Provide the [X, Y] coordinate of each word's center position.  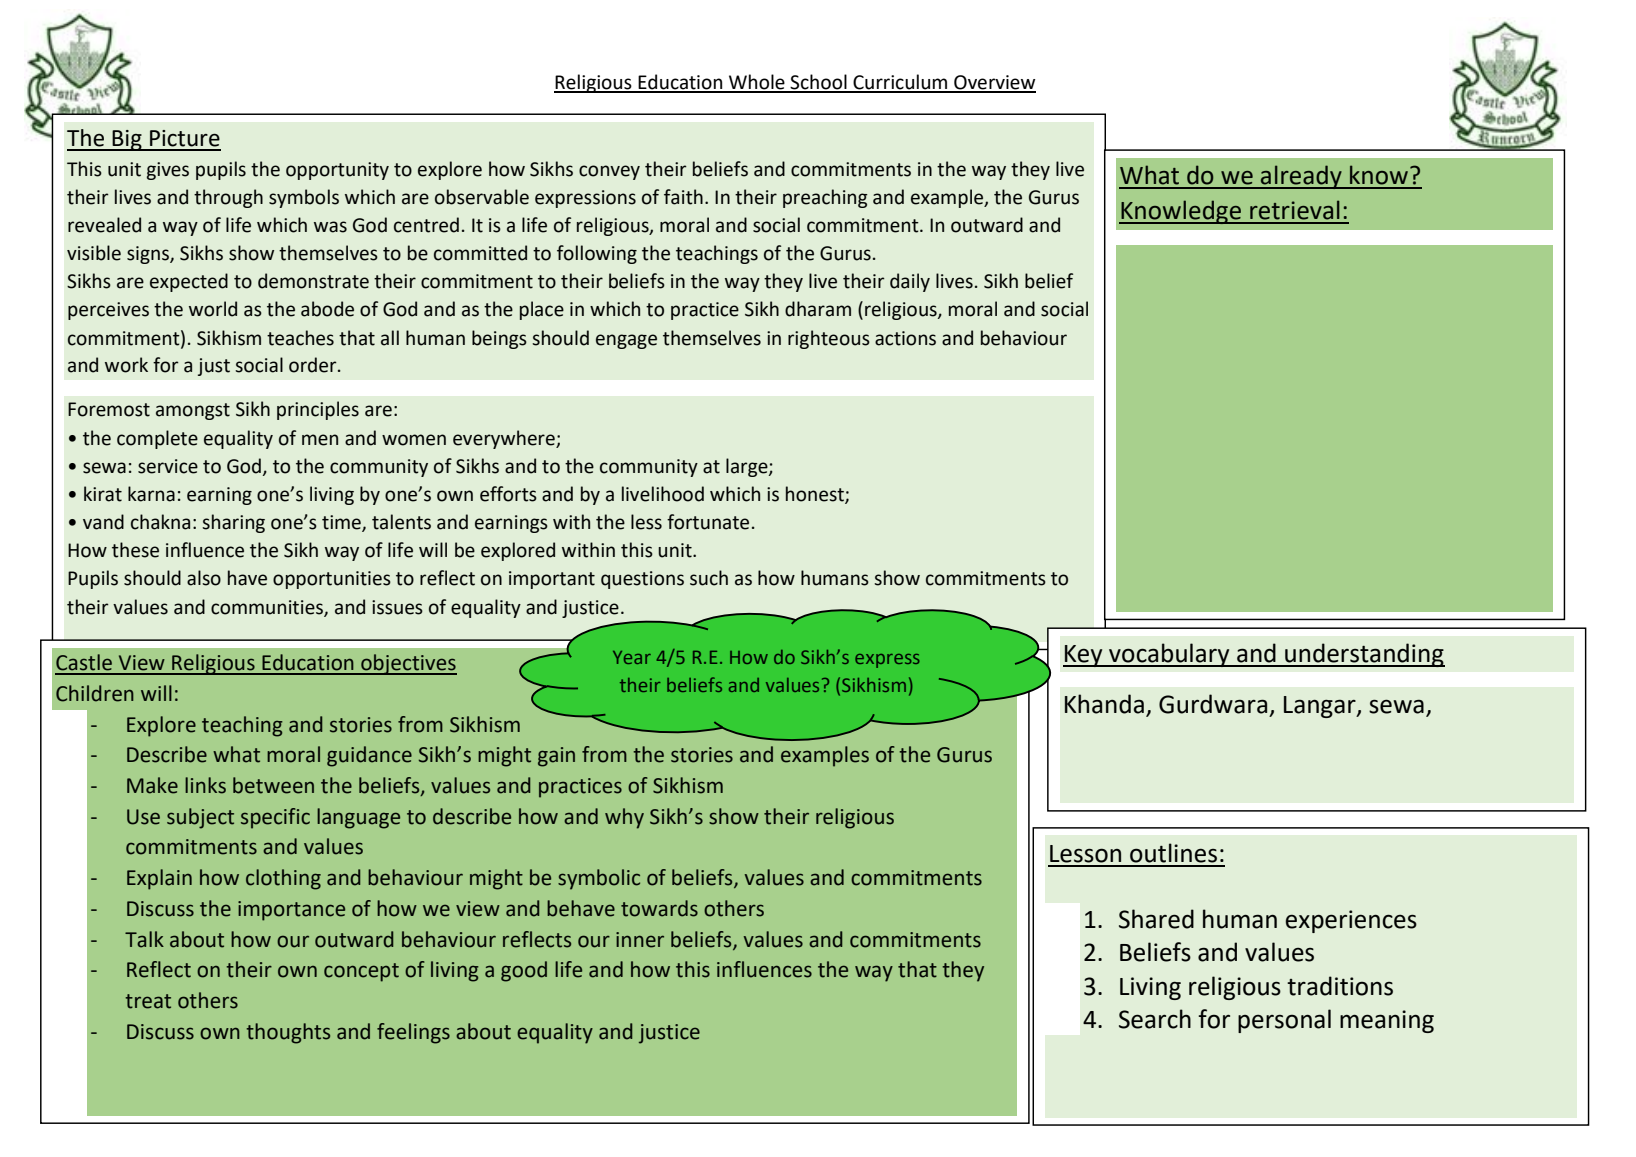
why [624, 818]
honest [816, 495]
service [168, 466]
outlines [1173, 853]
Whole [757, 83]
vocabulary [1169, 655]
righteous [829, 339]
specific [275, 818]
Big [127, 140]
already [1301, 177]
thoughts [288, 1033]
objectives [408, 664]
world [213, 309]
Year [632, 657]
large [748, 467]
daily [910, 282]
